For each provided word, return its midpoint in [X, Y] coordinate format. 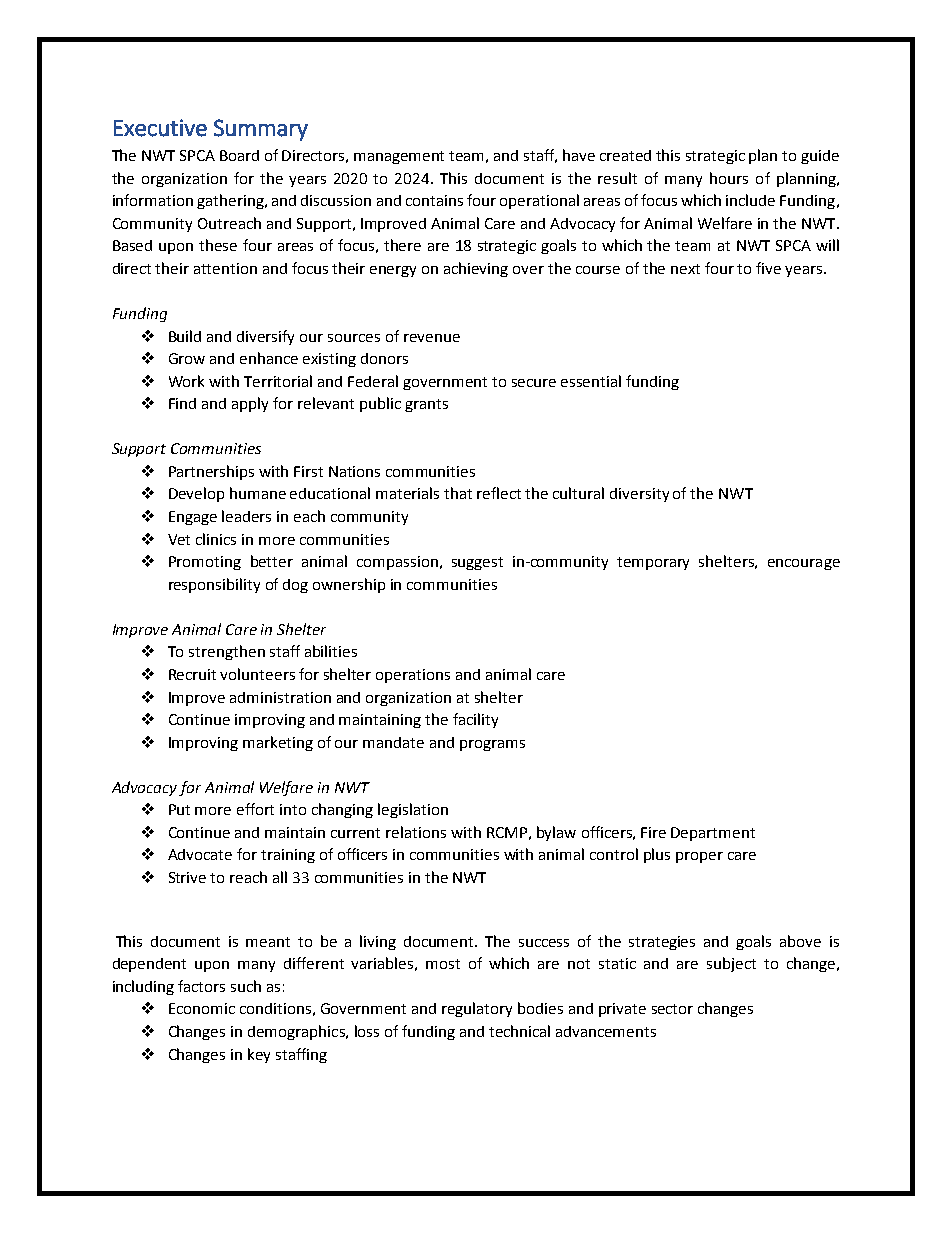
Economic [202, 1008]
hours [729, 178]
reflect [499, 493]
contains [434, 200]
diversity [639, 495]
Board [239, 155]
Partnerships [211, 472]
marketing [278, 743]
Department [713, 834]
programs [492, 745]
